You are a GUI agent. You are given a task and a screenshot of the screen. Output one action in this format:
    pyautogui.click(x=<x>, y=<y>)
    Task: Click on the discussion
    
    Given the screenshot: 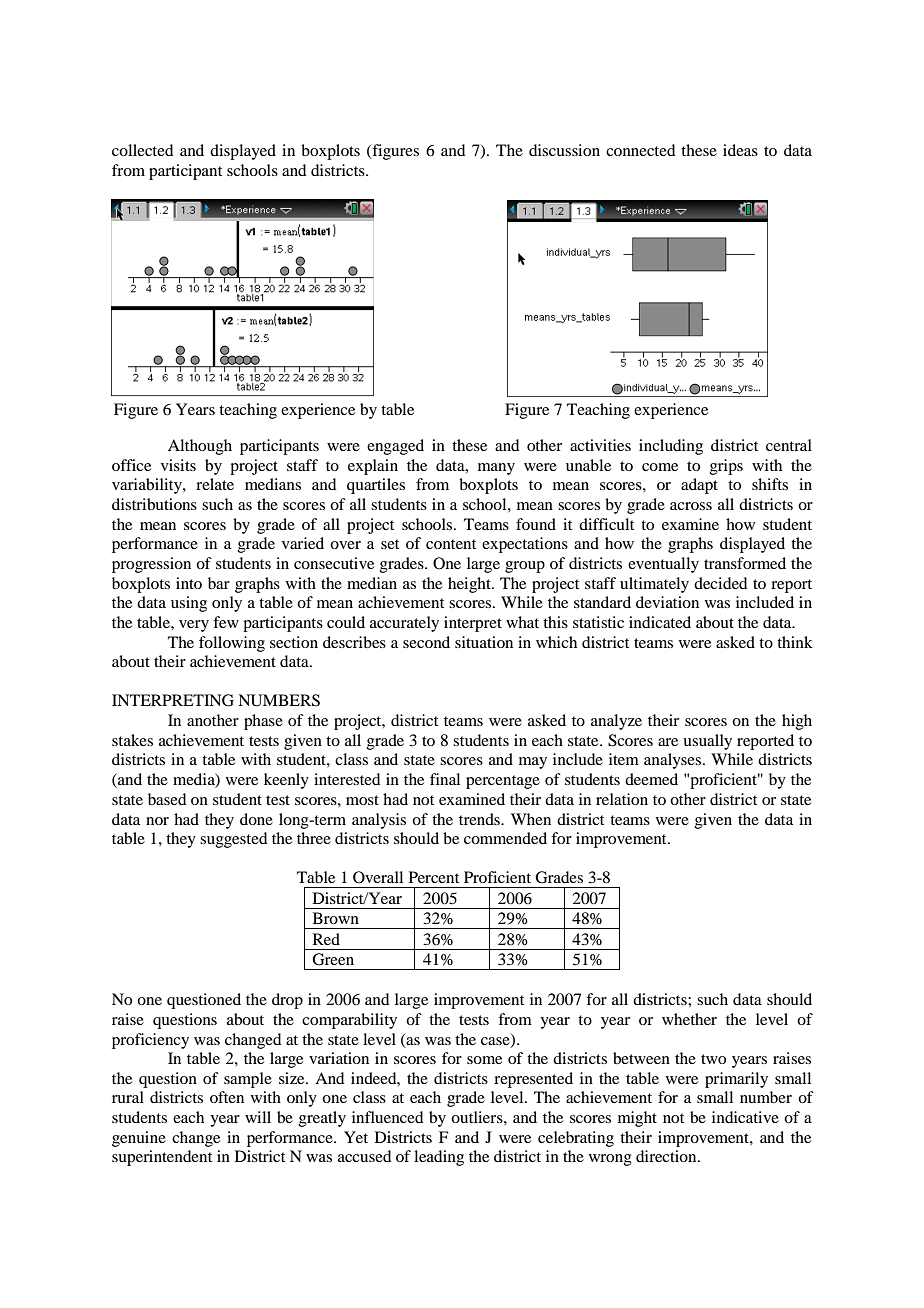 What is the action you would take?
    pyautogui.click(x=564, y=150)
